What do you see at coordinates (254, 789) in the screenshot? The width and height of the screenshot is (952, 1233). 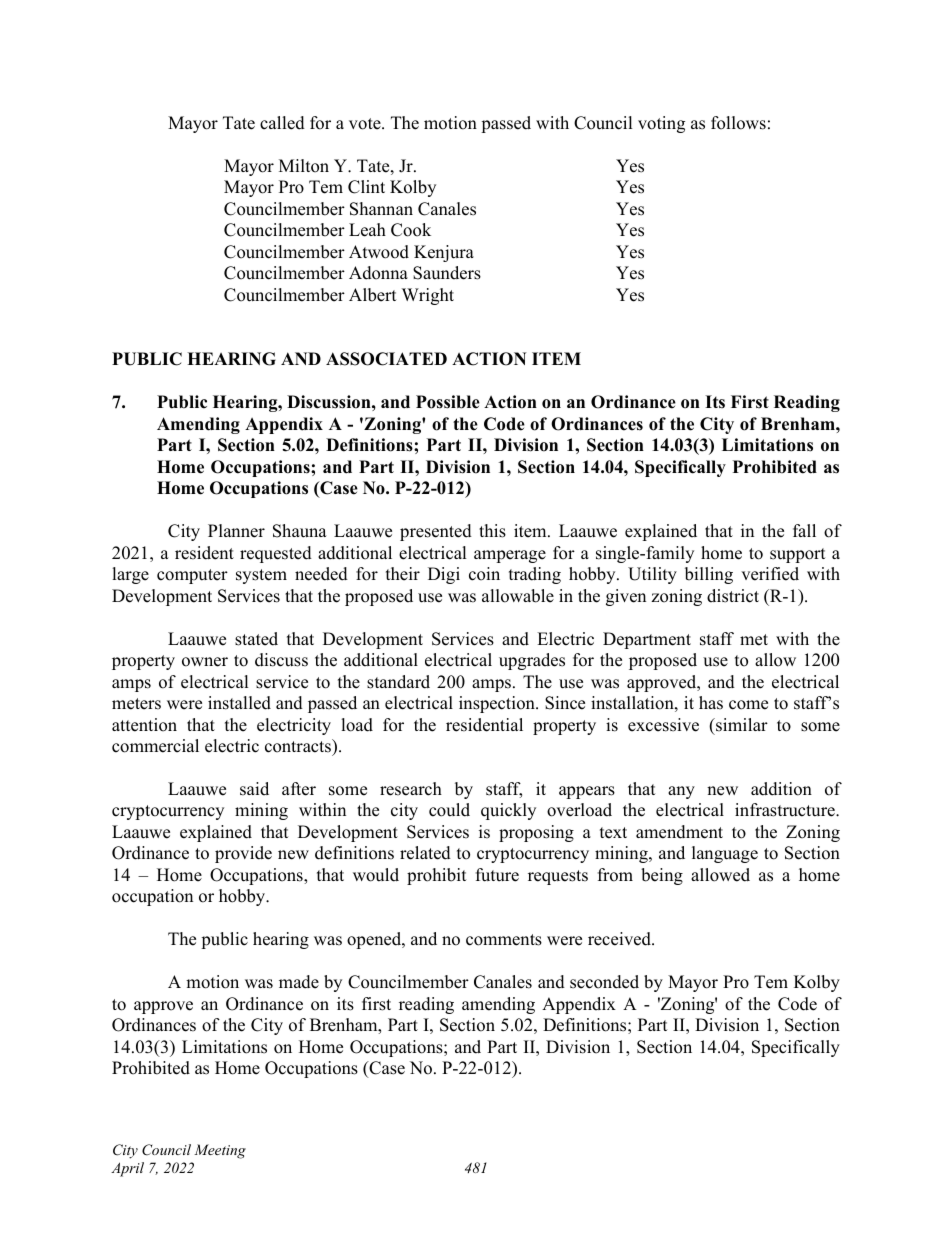 I see `said` at bounding box center [254, 789].
